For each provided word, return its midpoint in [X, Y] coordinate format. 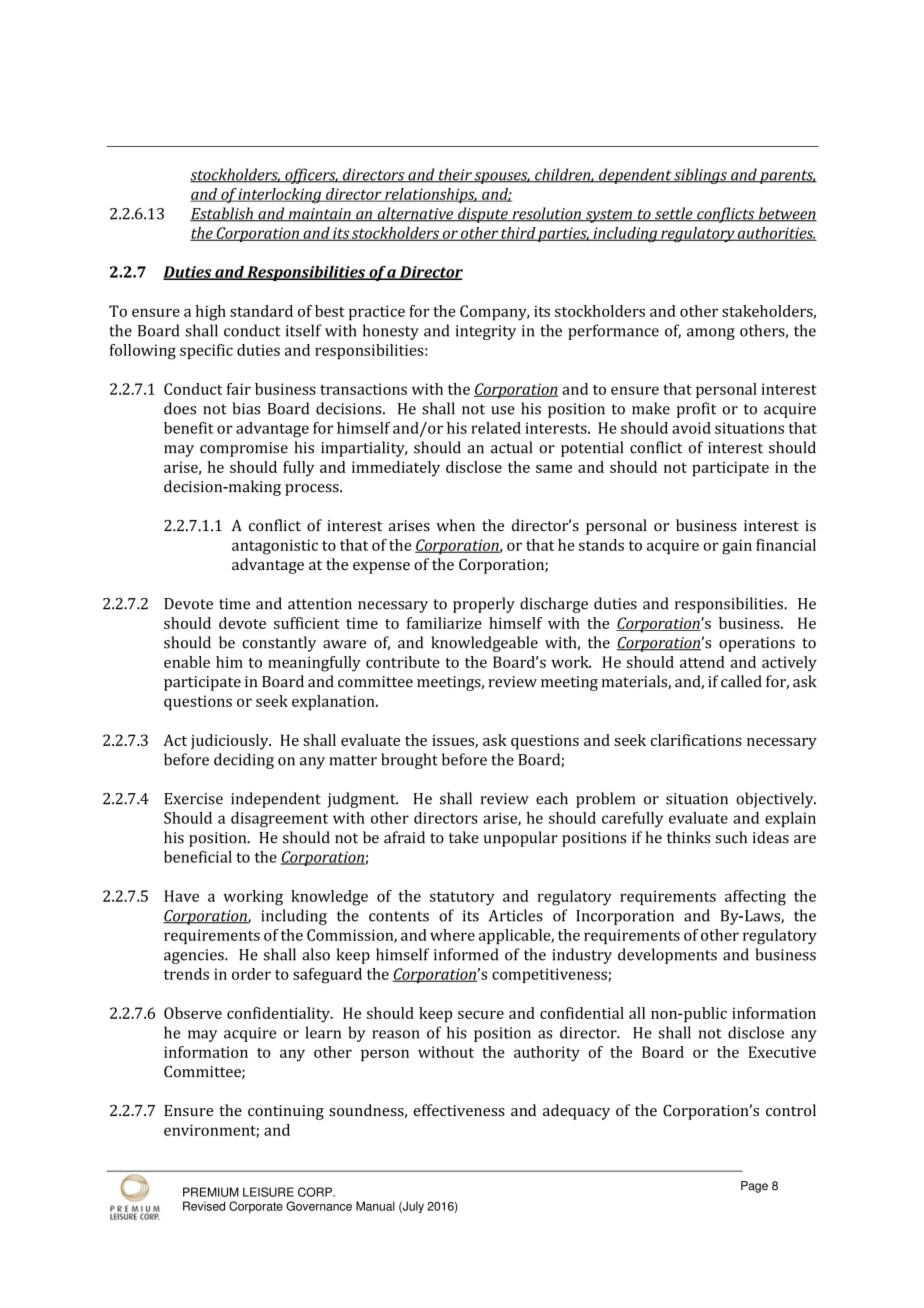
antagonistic [275, 547]
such [731, 837]
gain [737, 547]
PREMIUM [211, 1192]
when [455, 525]
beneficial [198, 857]
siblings [700, 176]
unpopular [521, 839]
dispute [483, 215]
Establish [222, 214]
